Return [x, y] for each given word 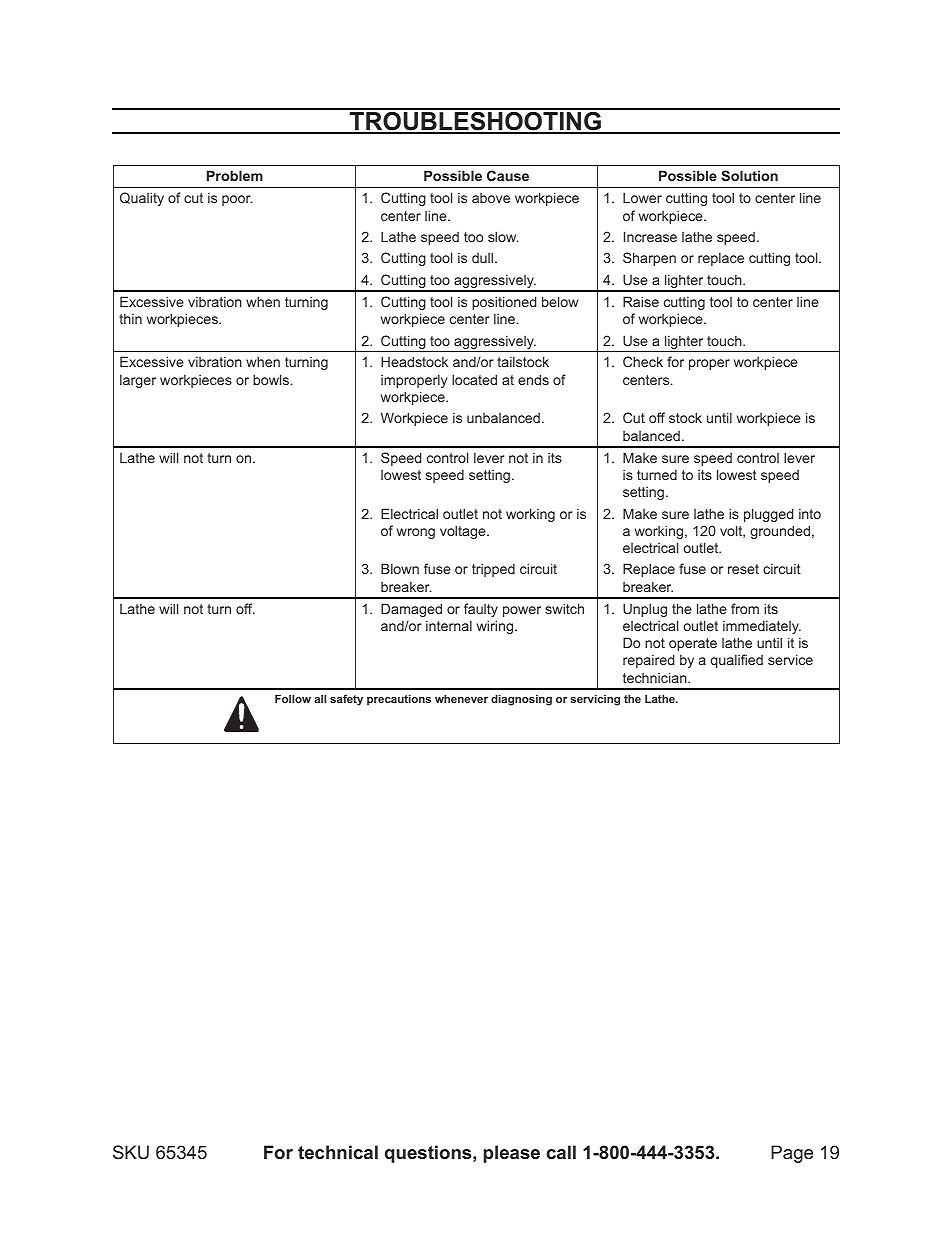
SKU [131, 1152]
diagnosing [521, 700]
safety [346, 700]
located [474, 379]
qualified [737, 661]
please [511, 1154]
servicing [595, 700]
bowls [271, 379]
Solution [749, 175]
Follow [293, 698]
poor [237, 200]
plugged [768, 515]
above [491, 198]
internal [449, 625]
